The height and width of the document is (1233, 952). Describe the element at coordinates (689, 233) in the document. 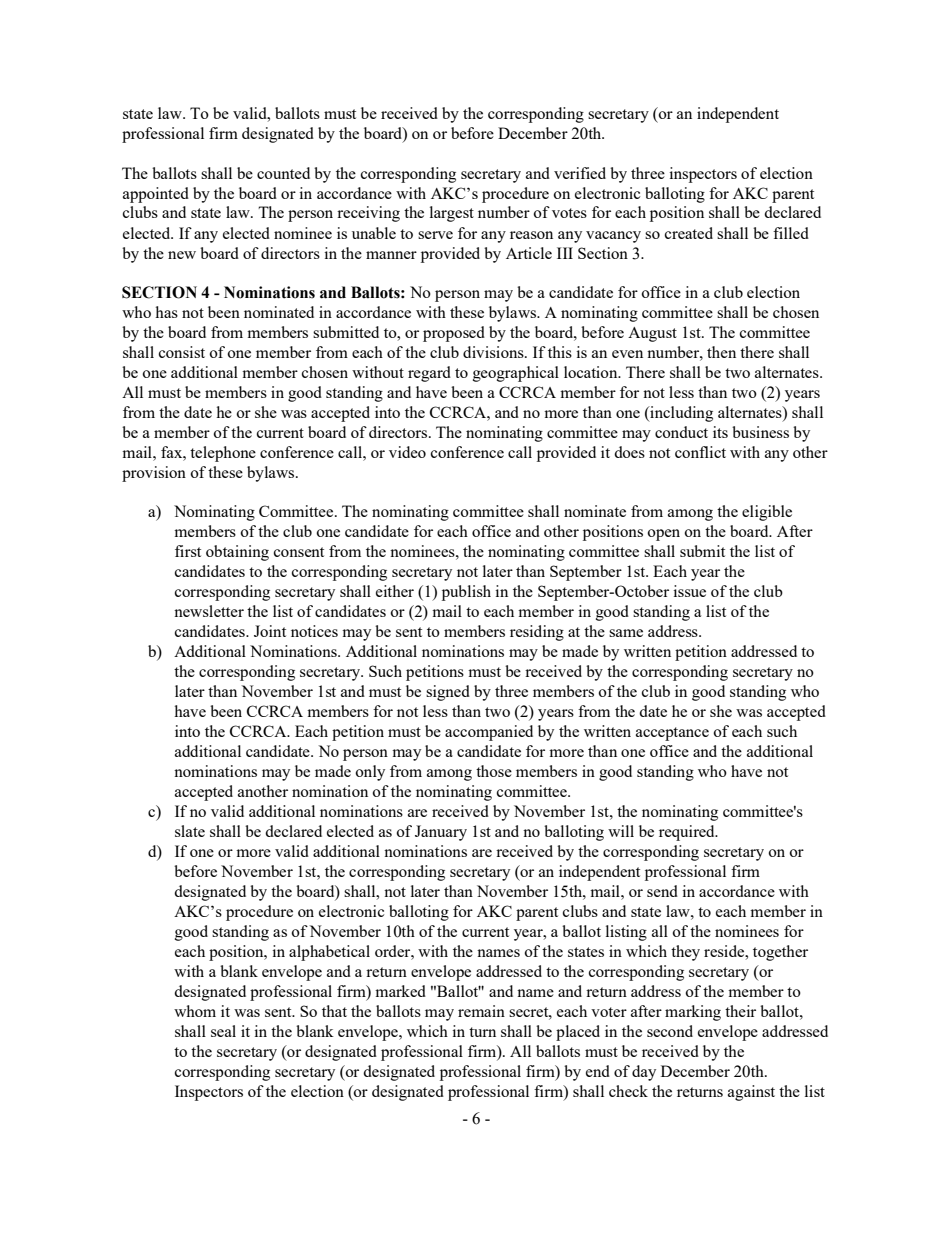

I see `created` at that location.
